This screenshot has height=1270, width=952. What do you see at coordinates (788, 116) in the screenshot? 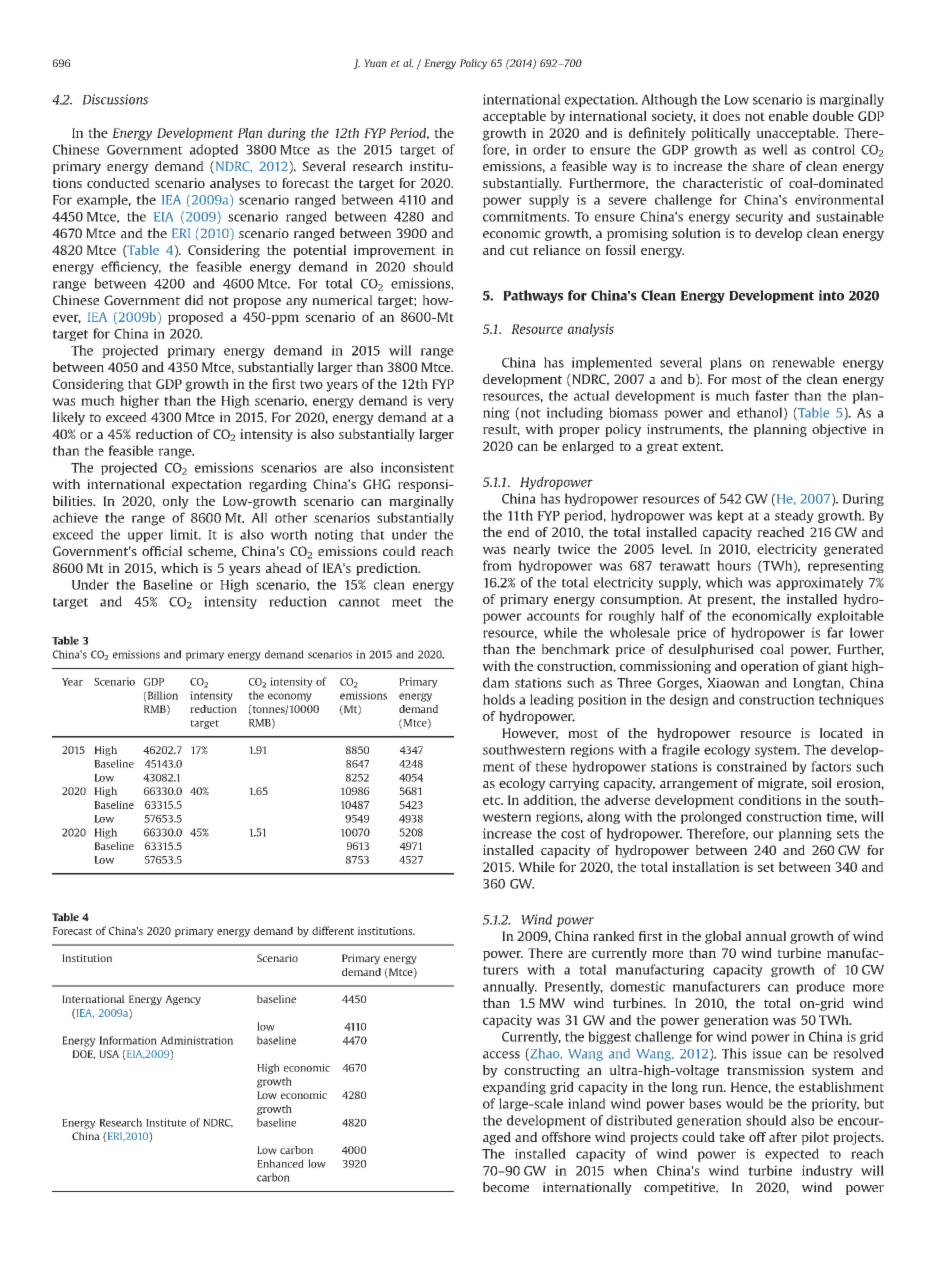
I see `enable` at bounding box center [788, 116].
